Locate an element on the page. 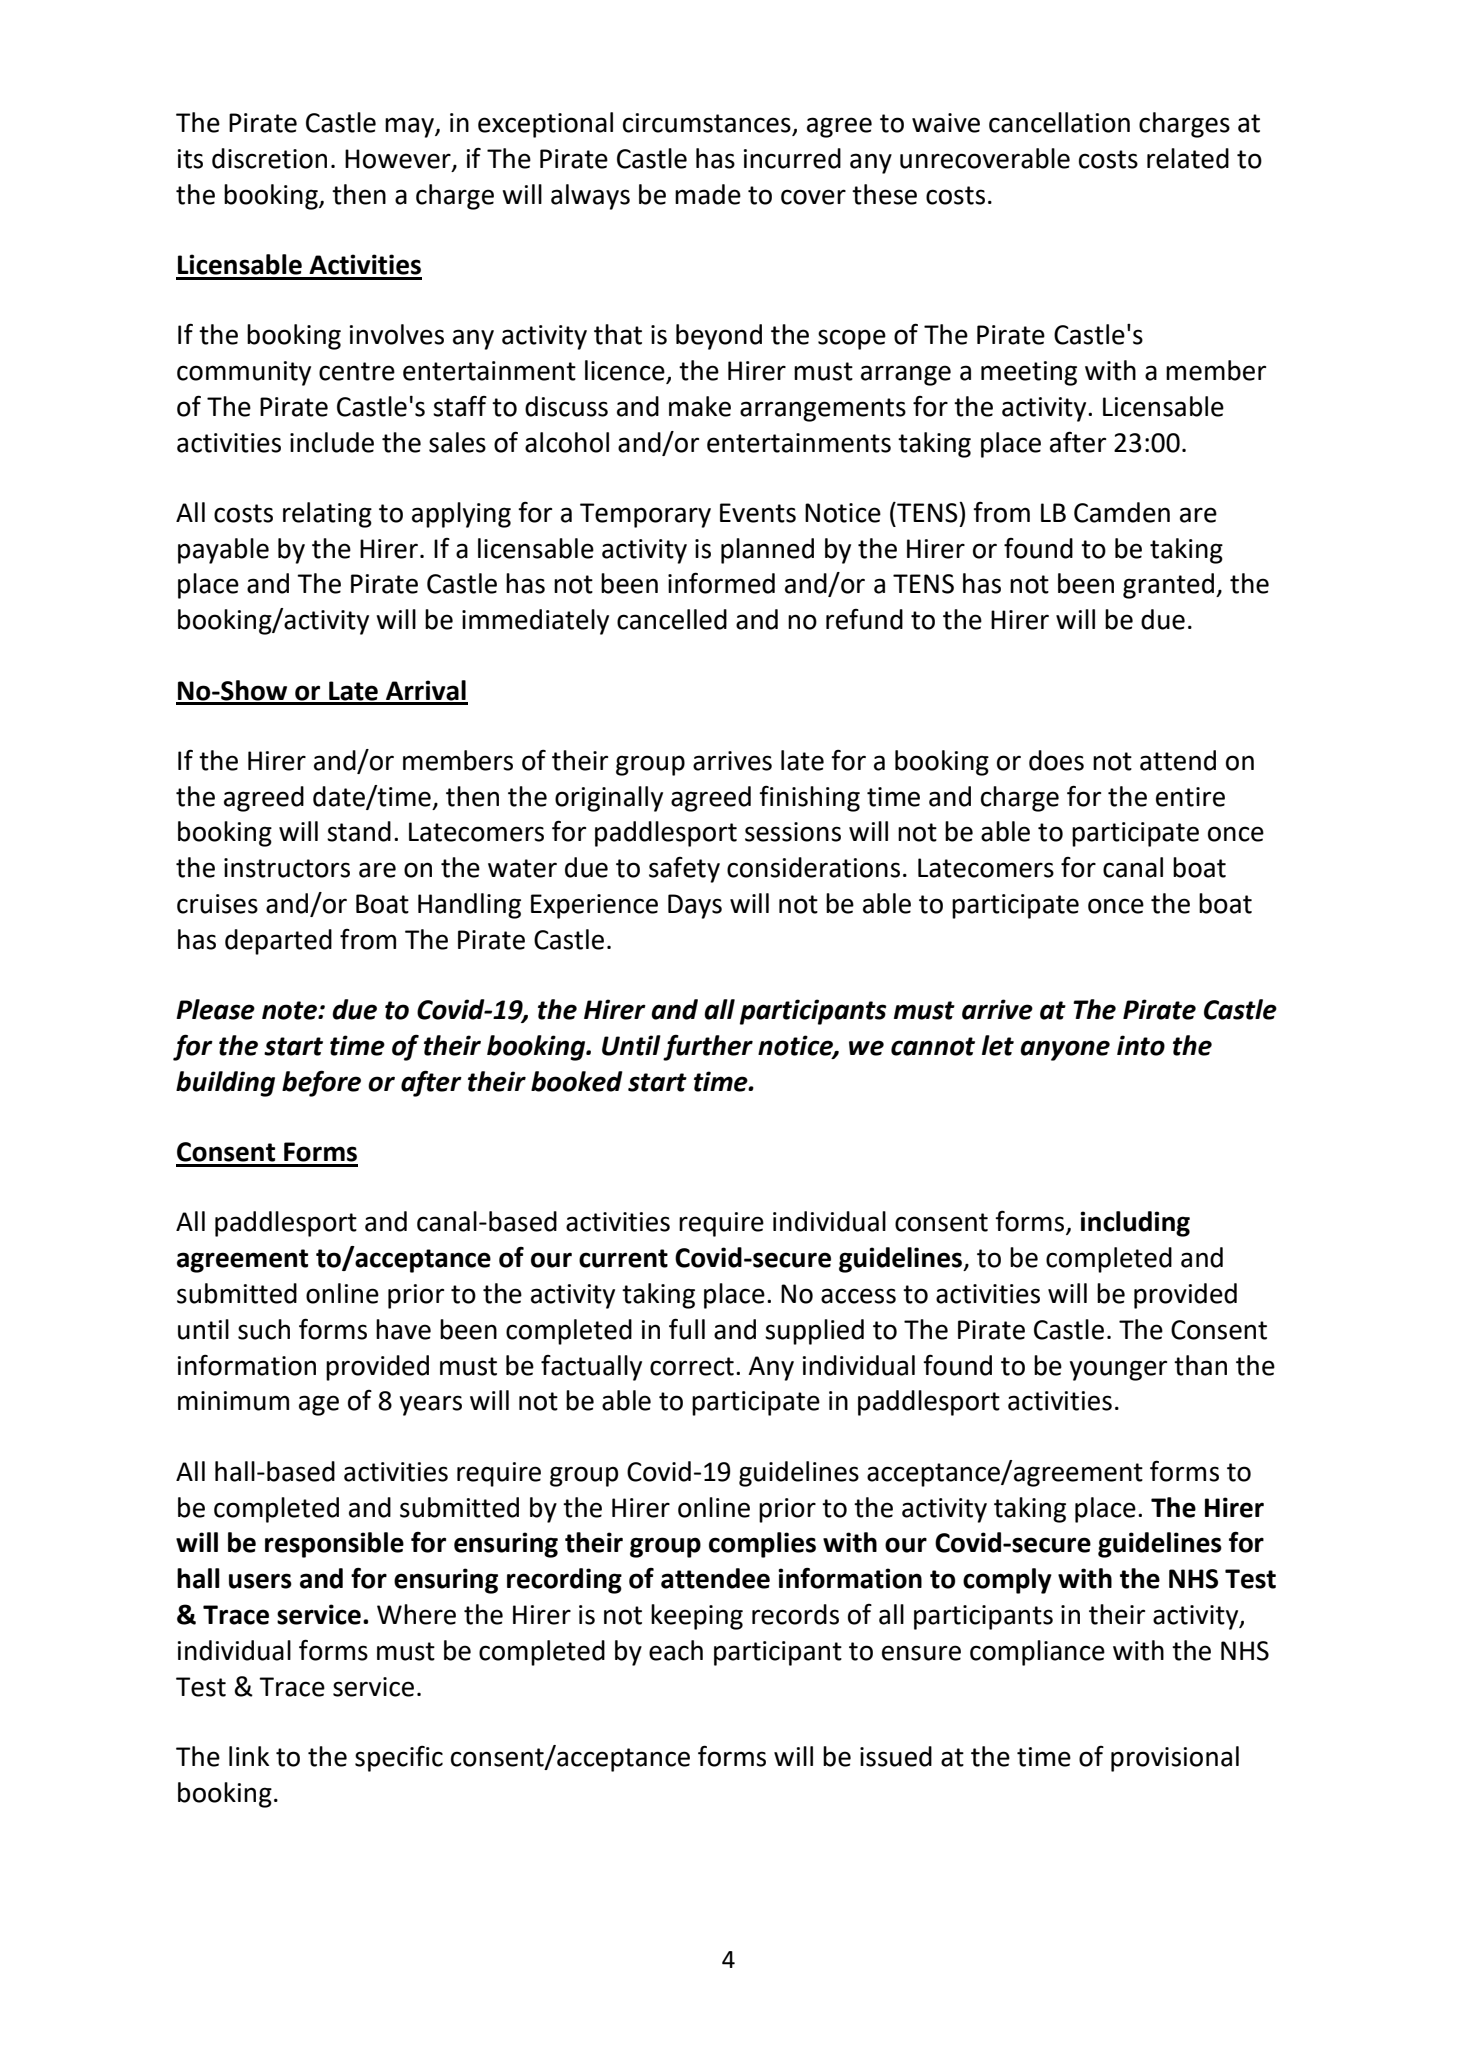  compliance is located at coordinates (1037, 1653).
